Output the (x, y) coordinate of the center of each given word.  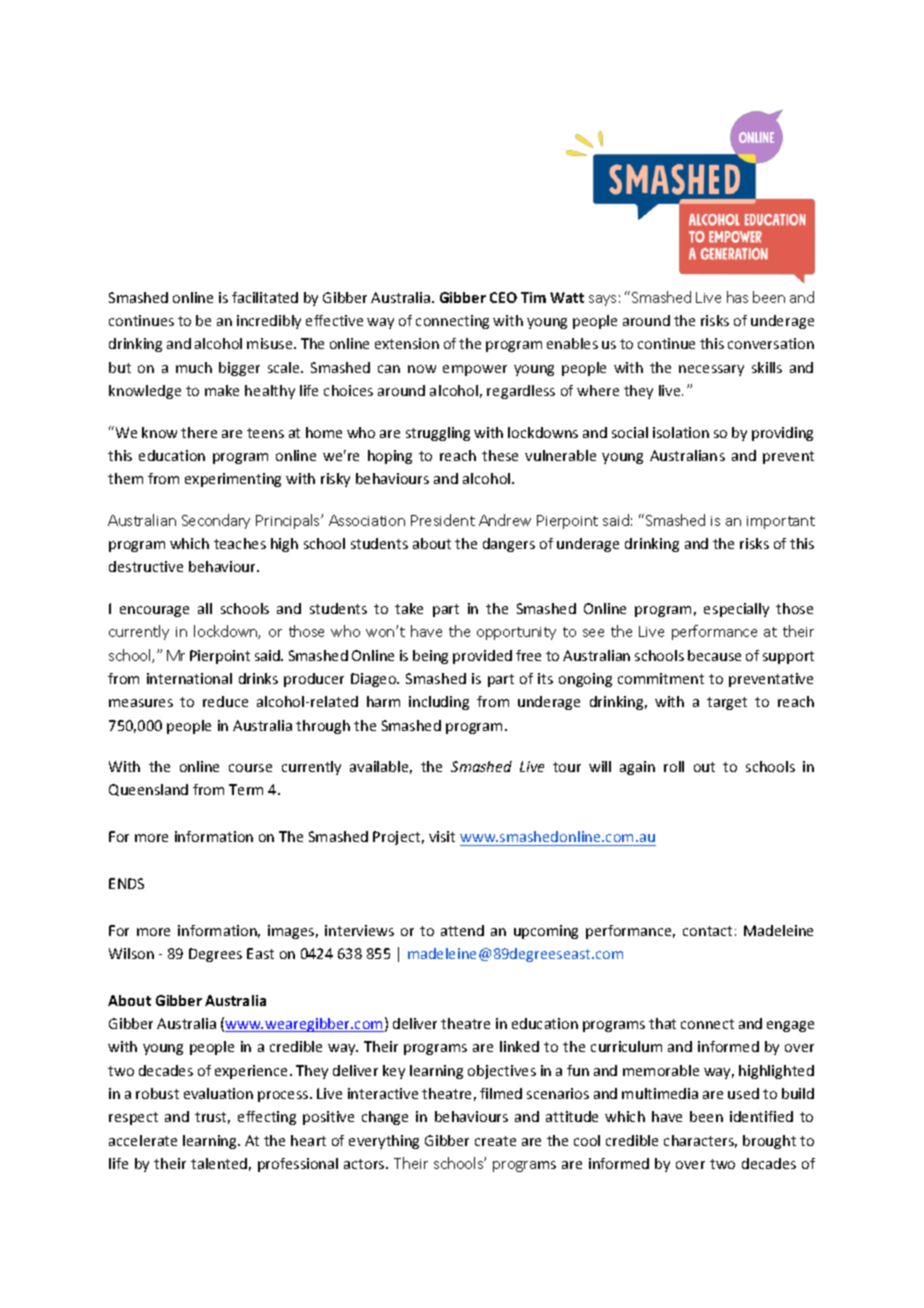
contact (707, 931)
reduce (225, 701)
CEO (503, 297)
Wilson (131, 953)
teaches (240, 543)
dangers (509, 545)
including (439, 703)
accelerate (143, 1140)
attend (462, 930)
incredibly (269, 322)
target (727, 703)
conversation (771, 343)
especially (736, 610)
